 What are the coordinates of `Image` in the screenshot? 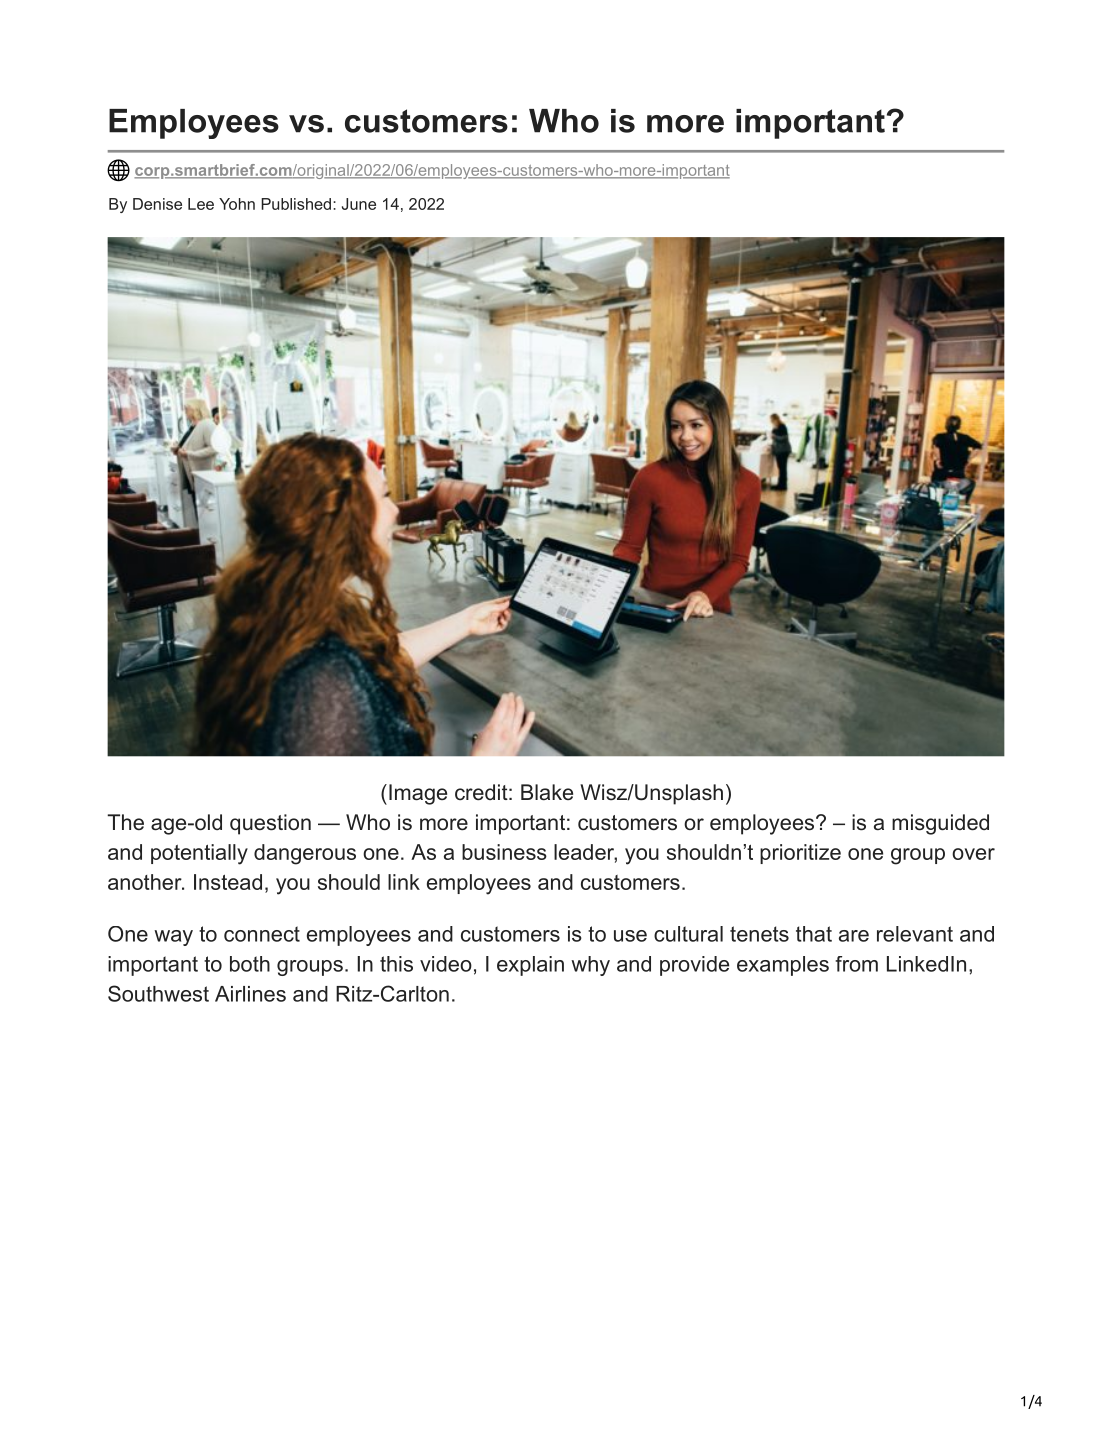 It's located at (418, 794).
